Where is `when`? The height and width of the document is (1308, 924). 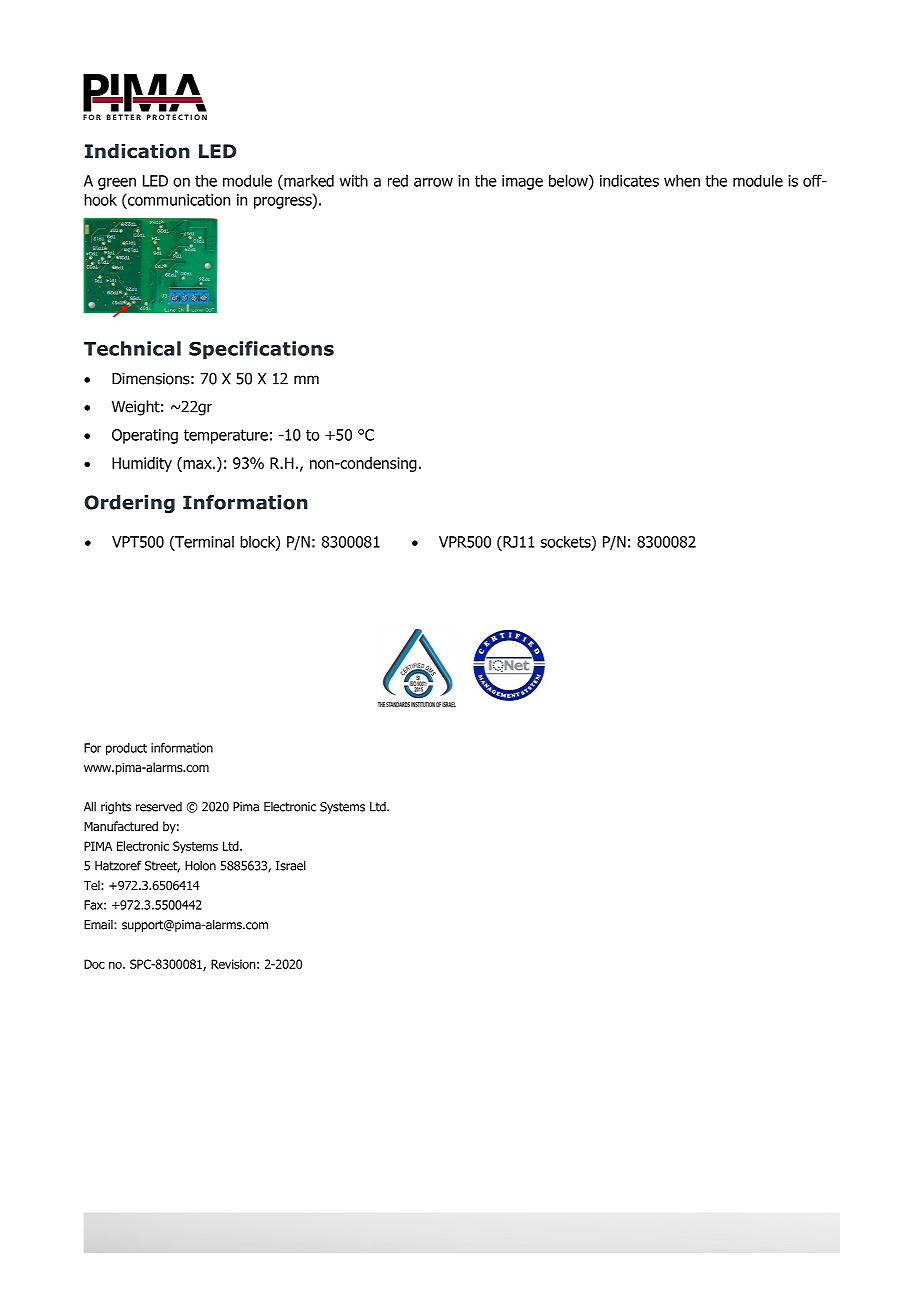
when is located at coordinates (682, 180).
